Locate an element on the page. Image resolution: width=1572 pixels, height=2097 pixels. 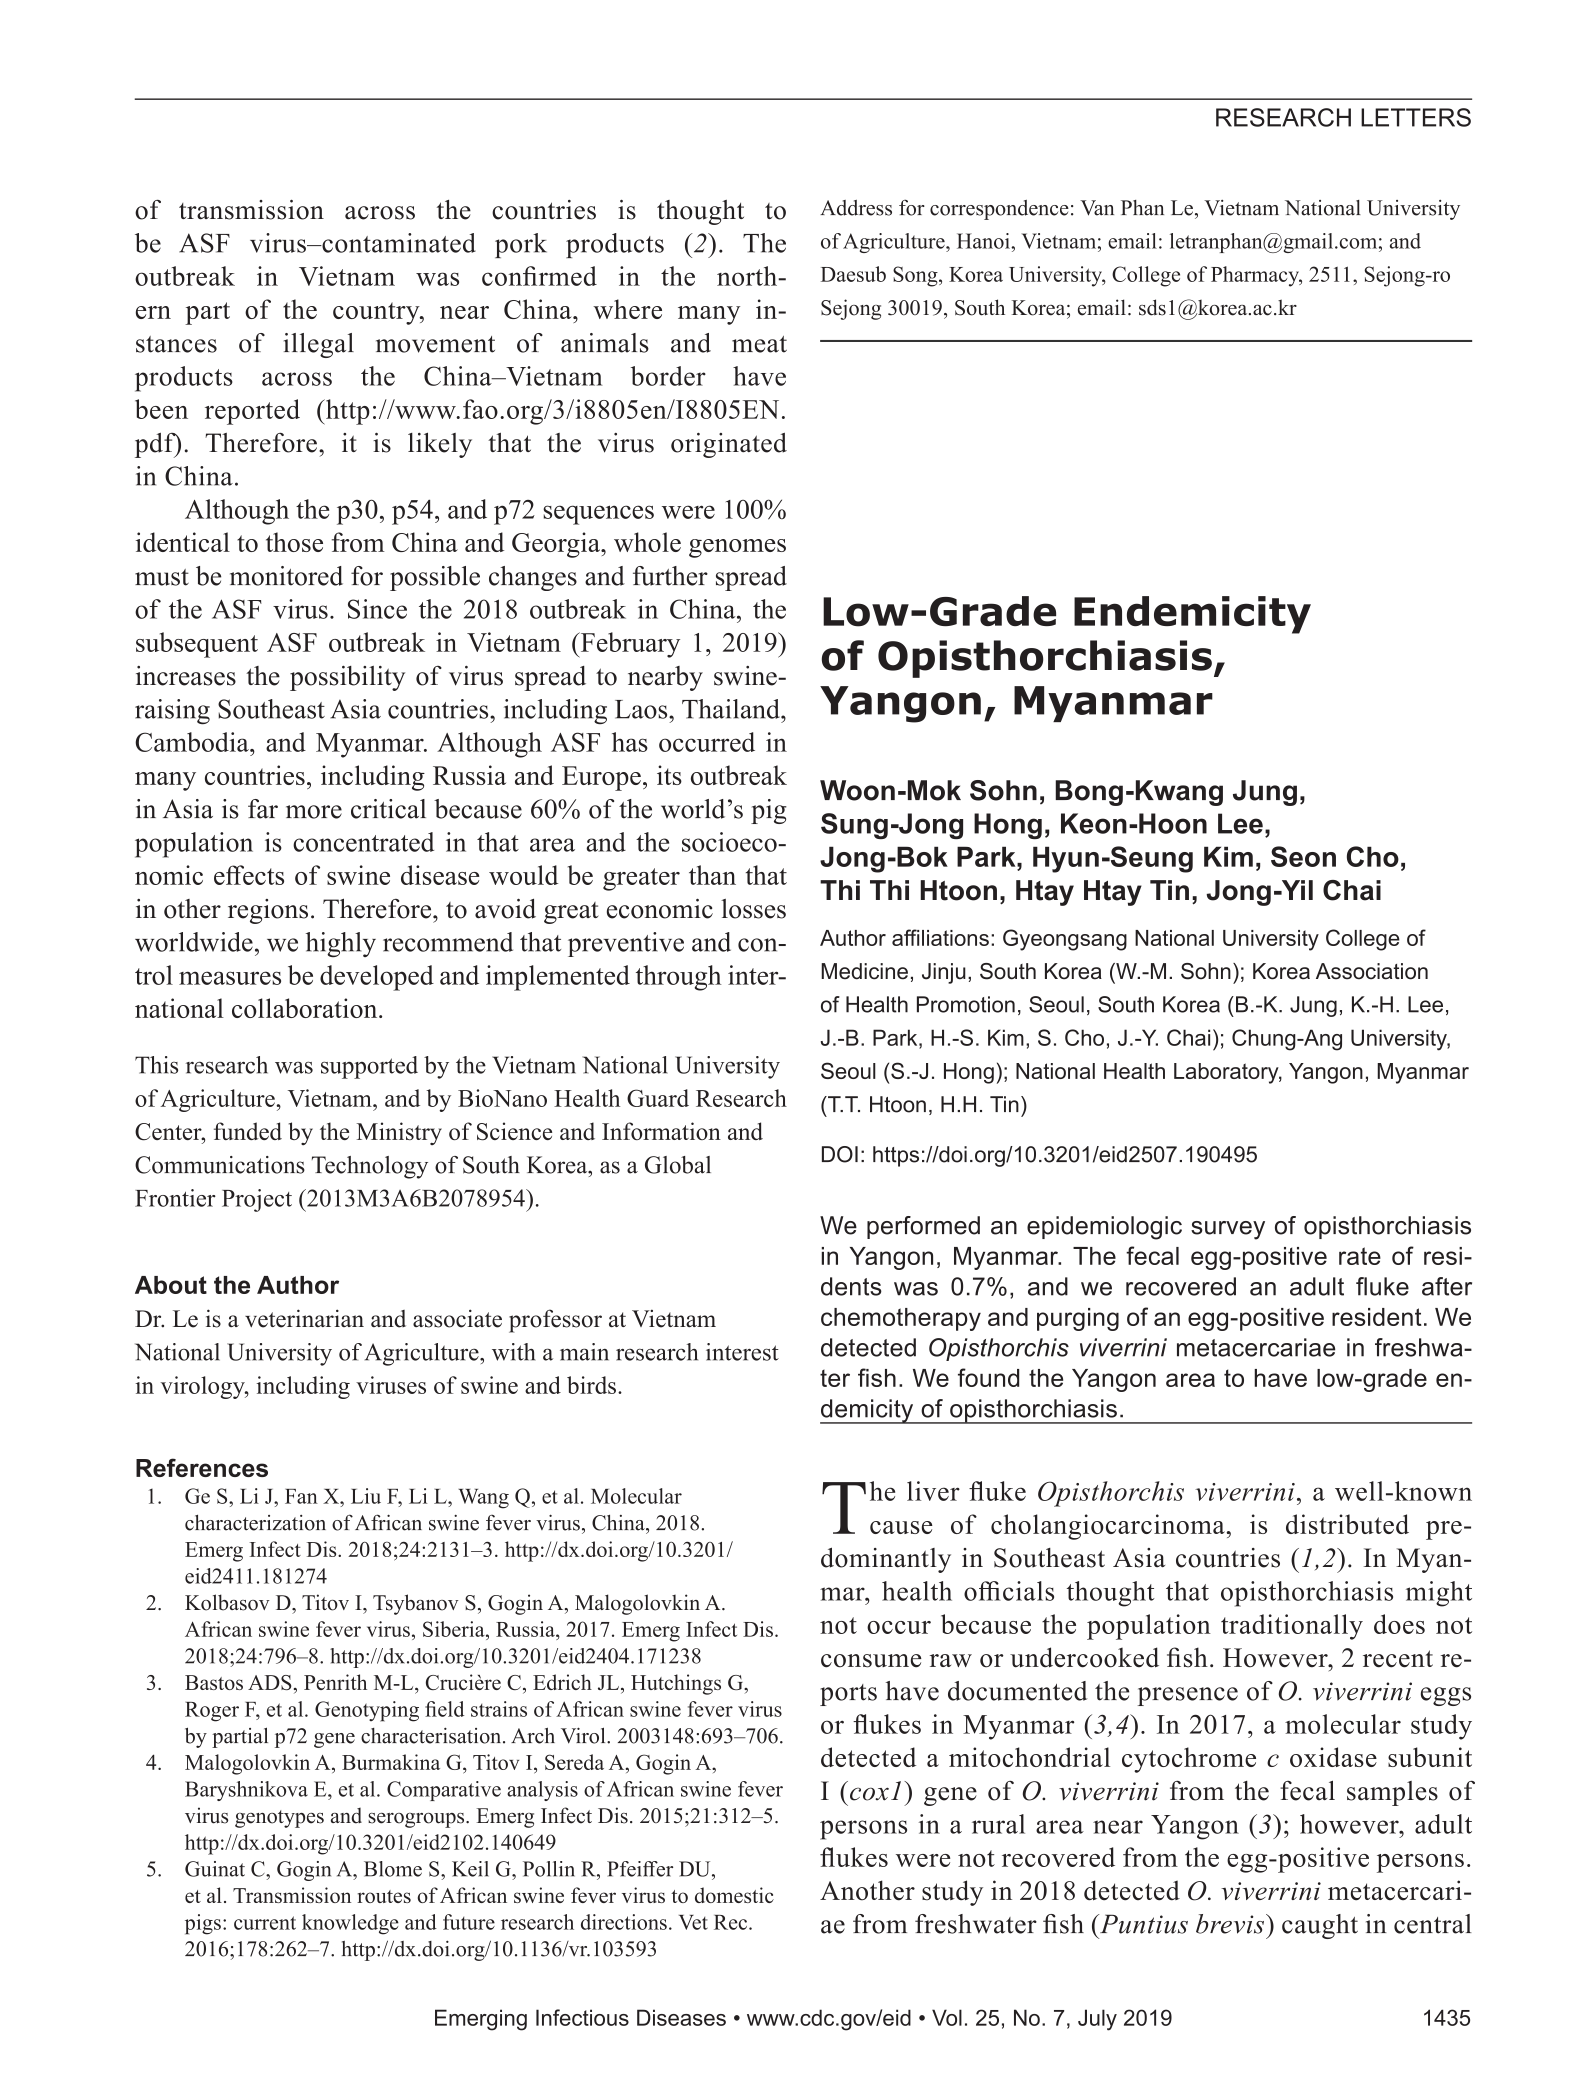
Association is located at coordinates (1372, 971).
